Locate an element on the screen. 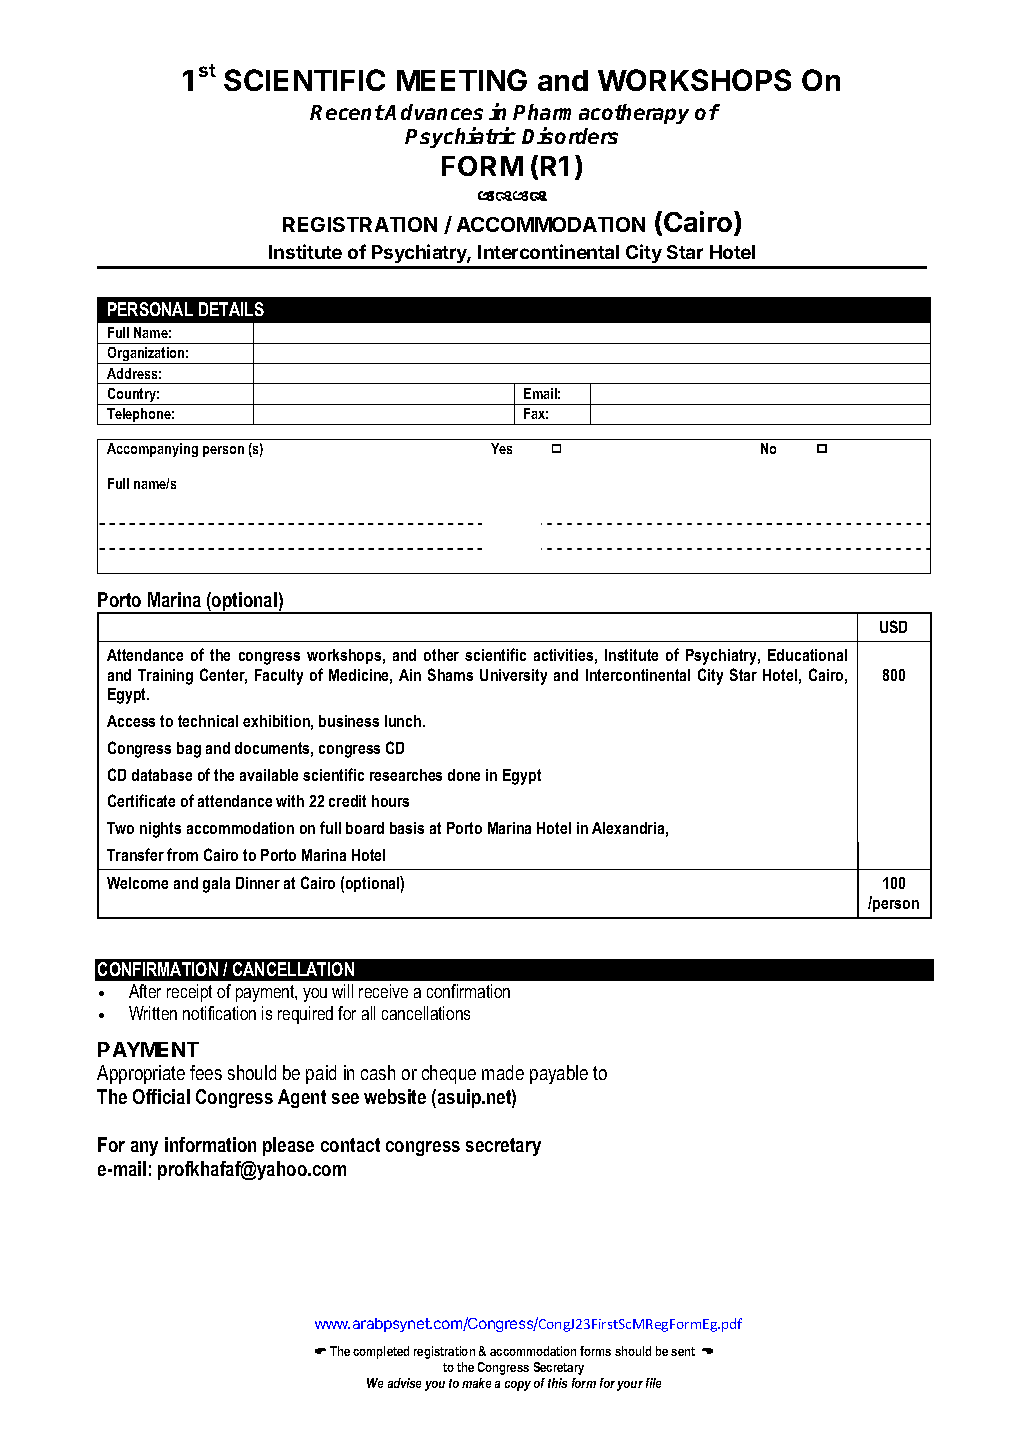 This screenshot has width=1028, height=1454. Recent is located at coordinates (347, 112).
